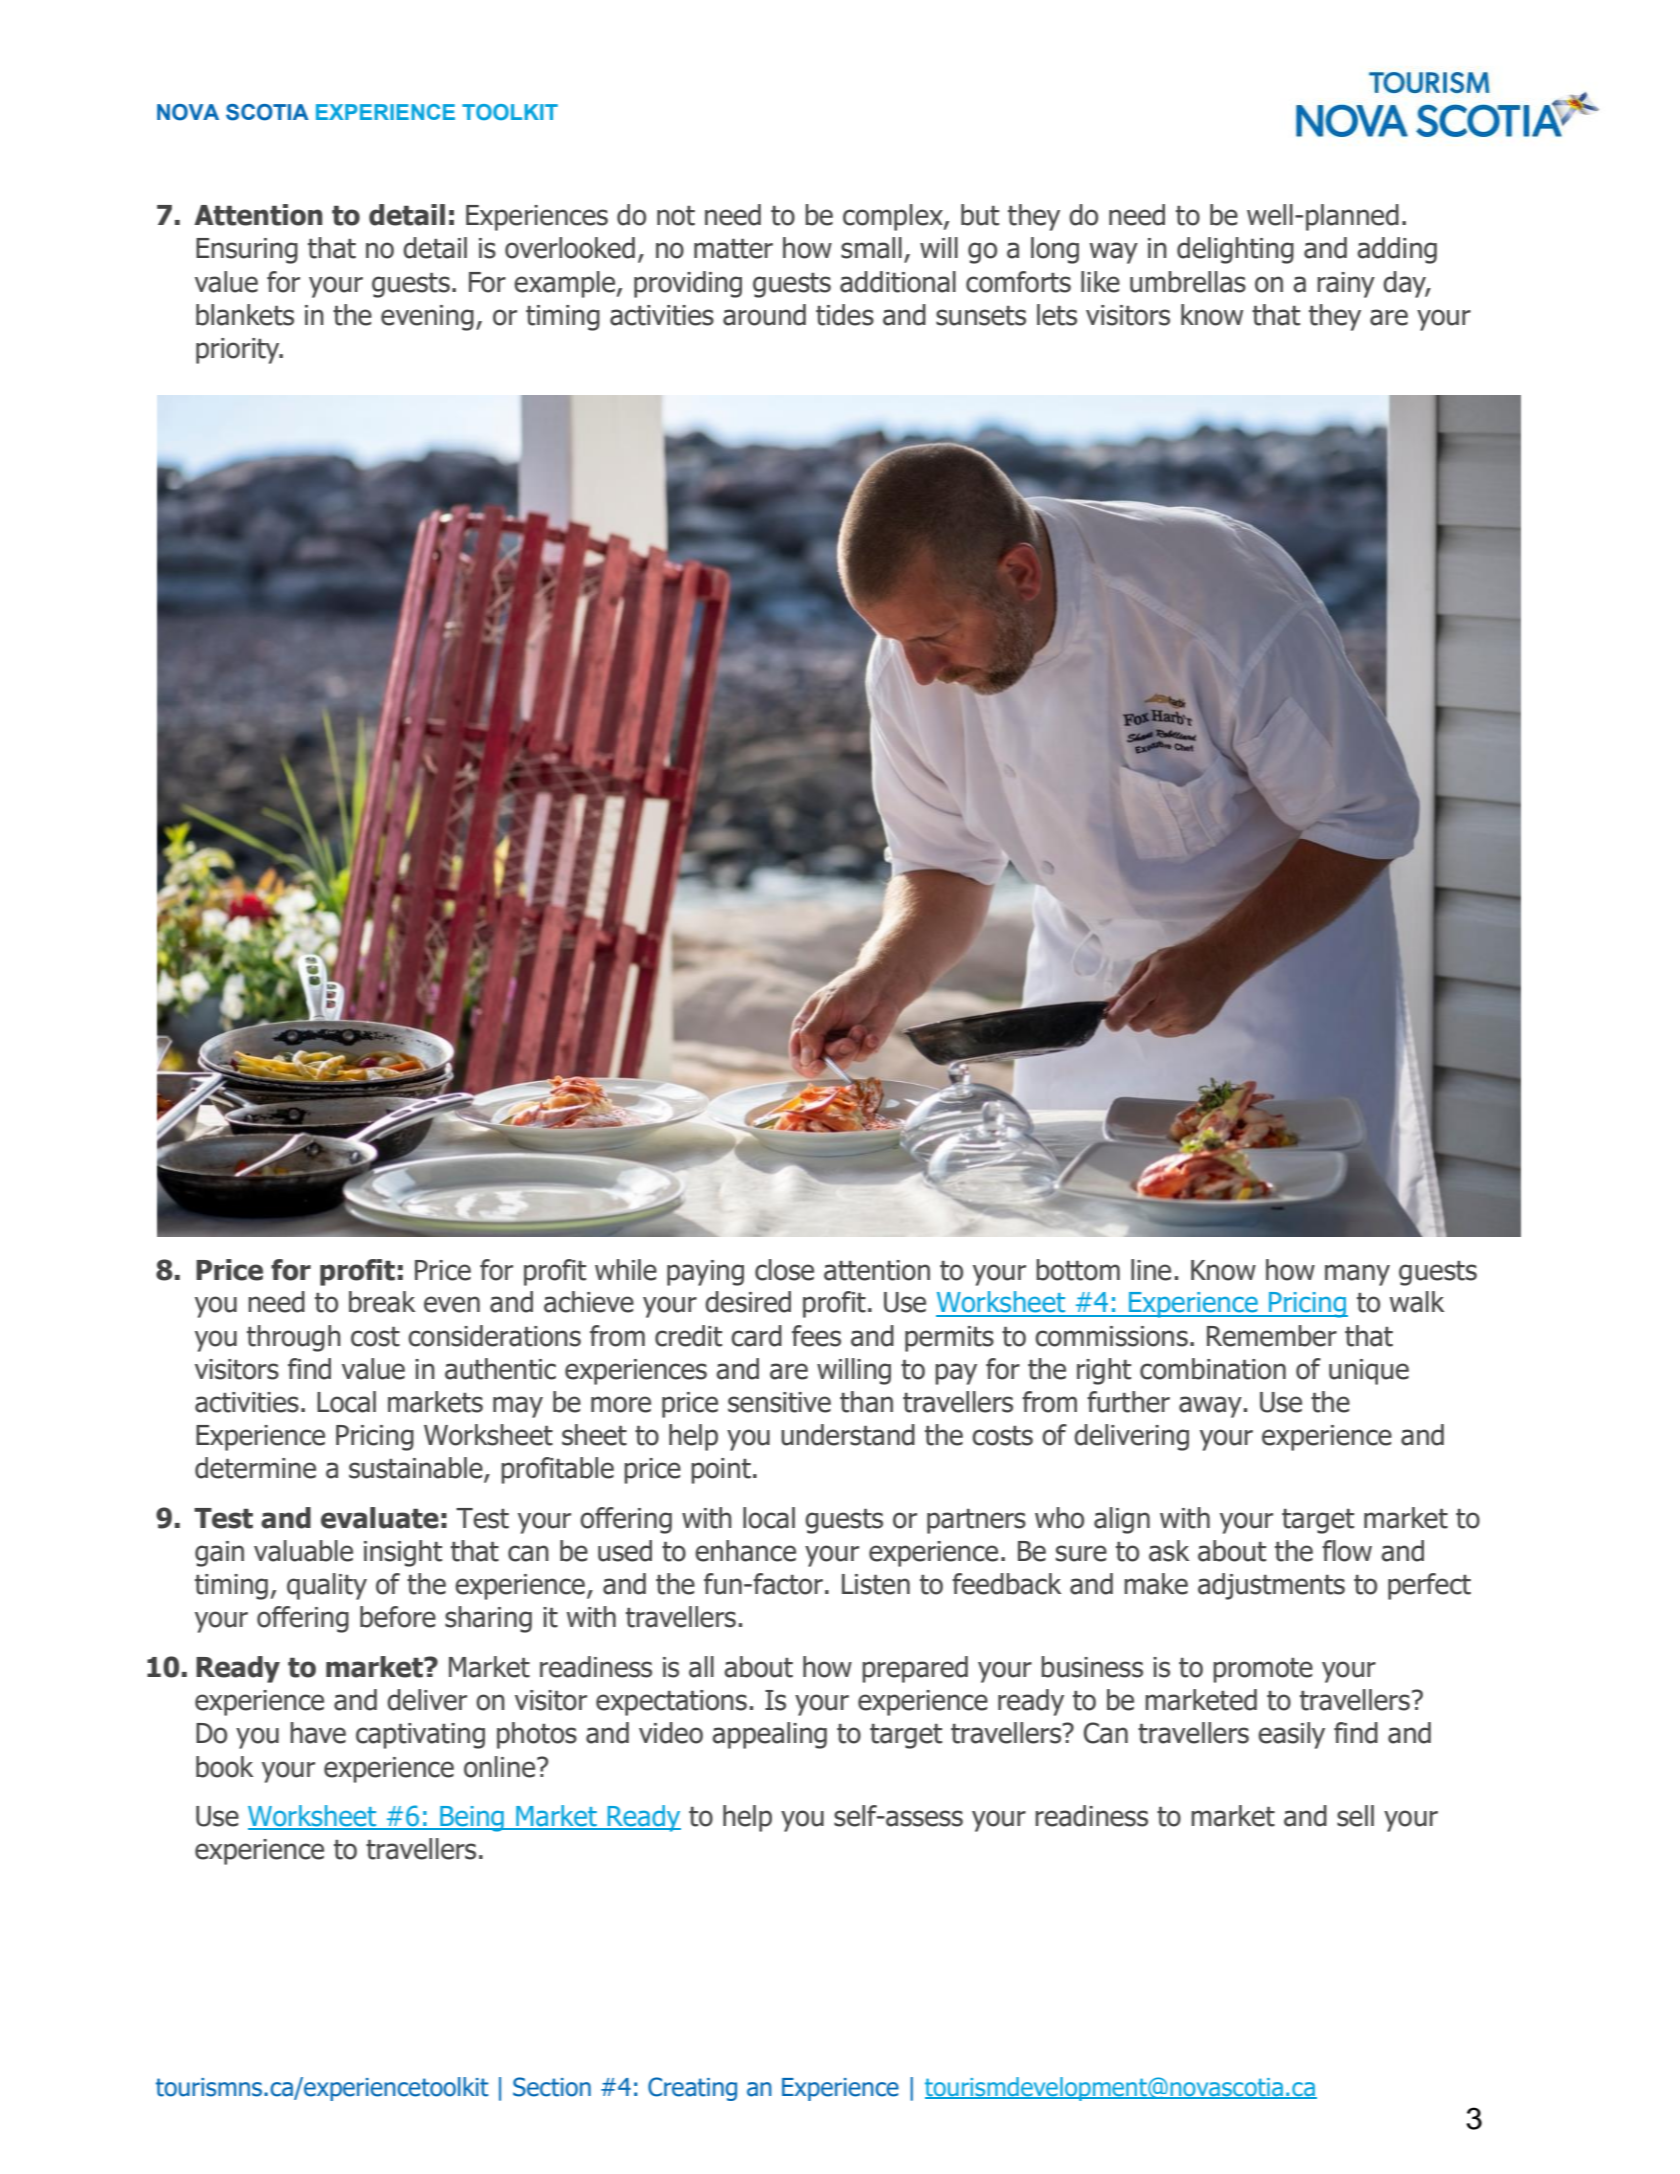 This screenshot has height=2174, width=1680. I want to click on delighting, so click(1235, 250).
